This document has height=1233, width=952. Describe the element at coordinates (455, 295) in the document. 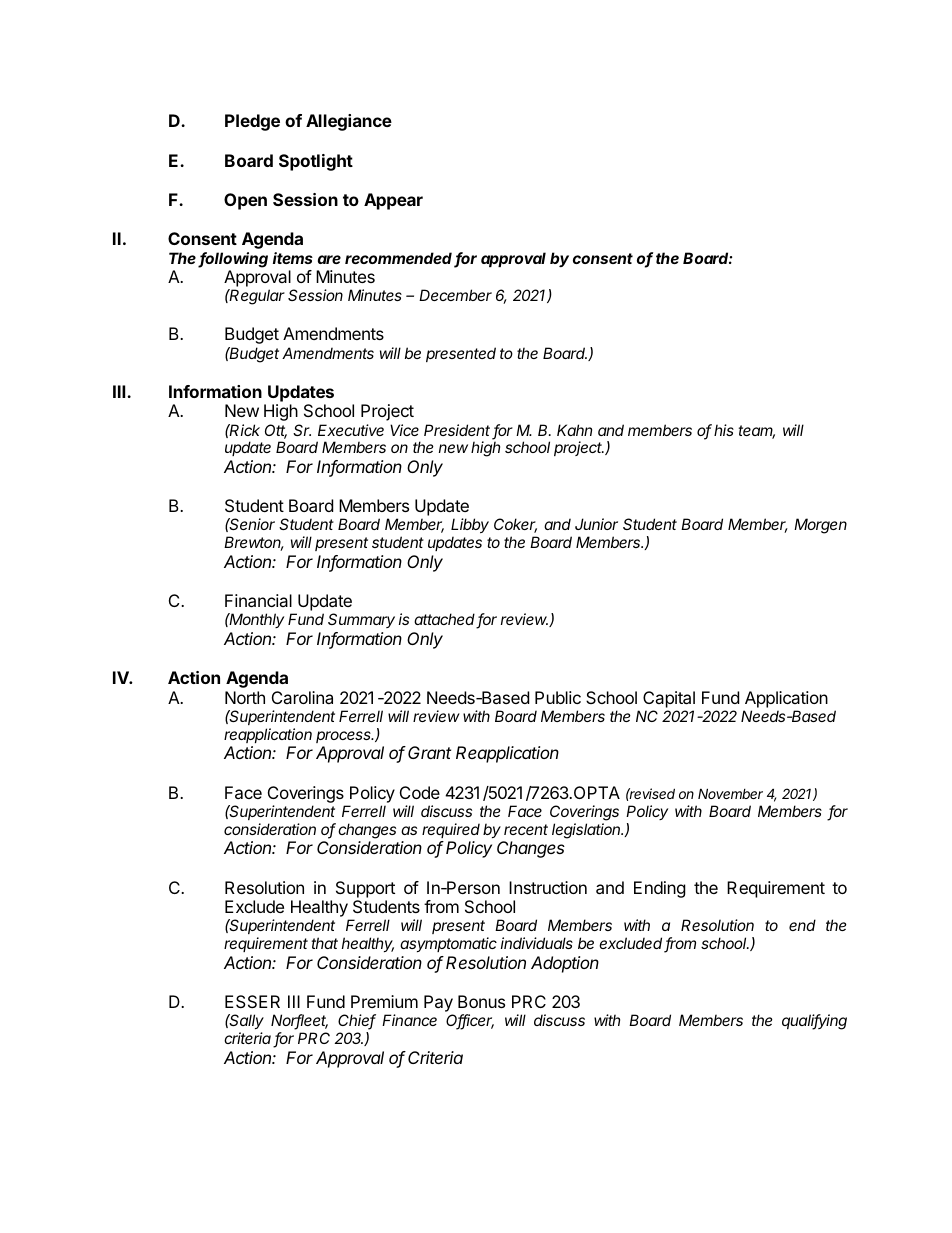

I see `December` at that location.
